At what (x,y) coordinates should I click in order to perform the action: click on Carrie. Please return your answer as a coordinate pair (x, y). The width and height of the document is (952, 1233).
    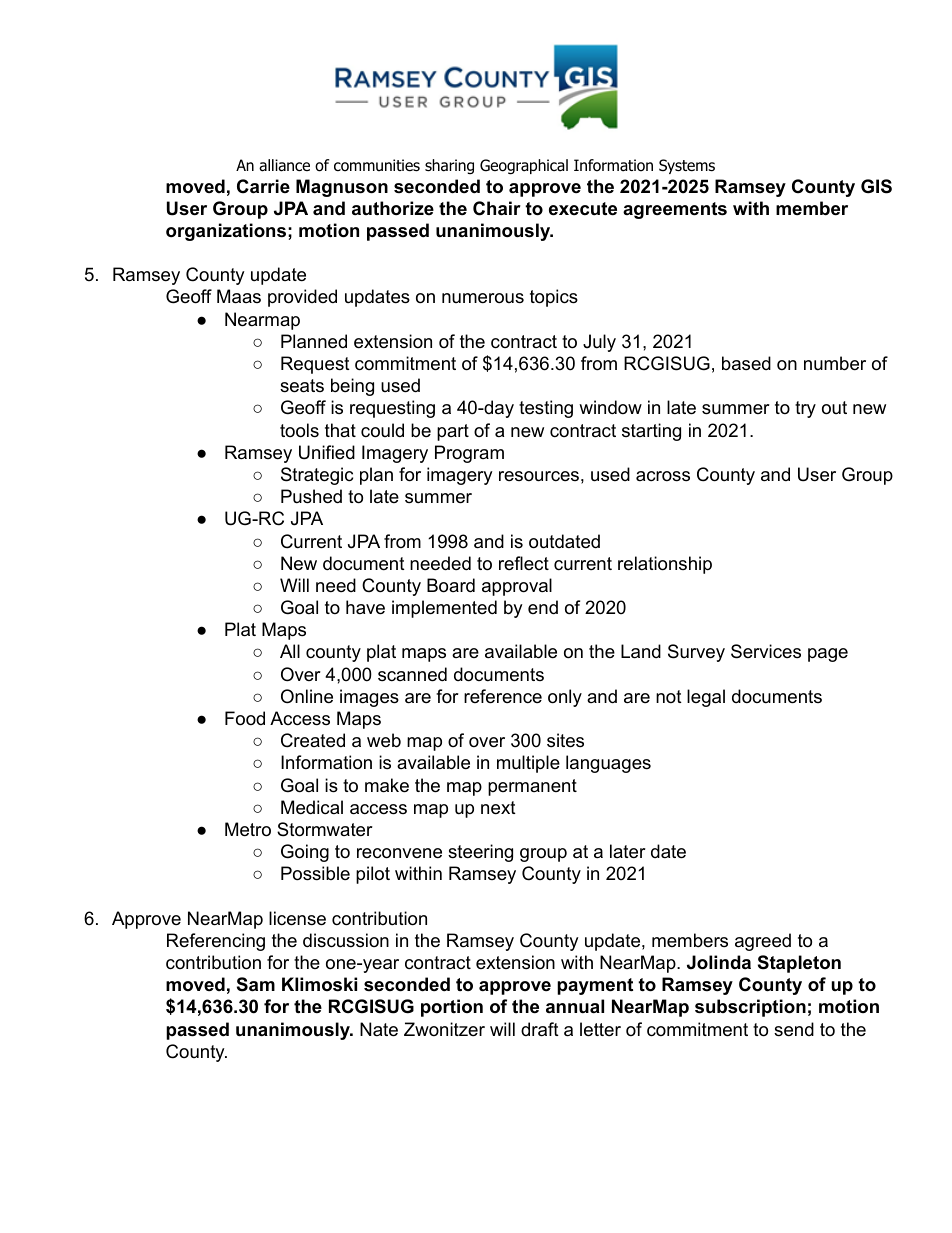
    Looking at the image, I should click on (263, 186).
